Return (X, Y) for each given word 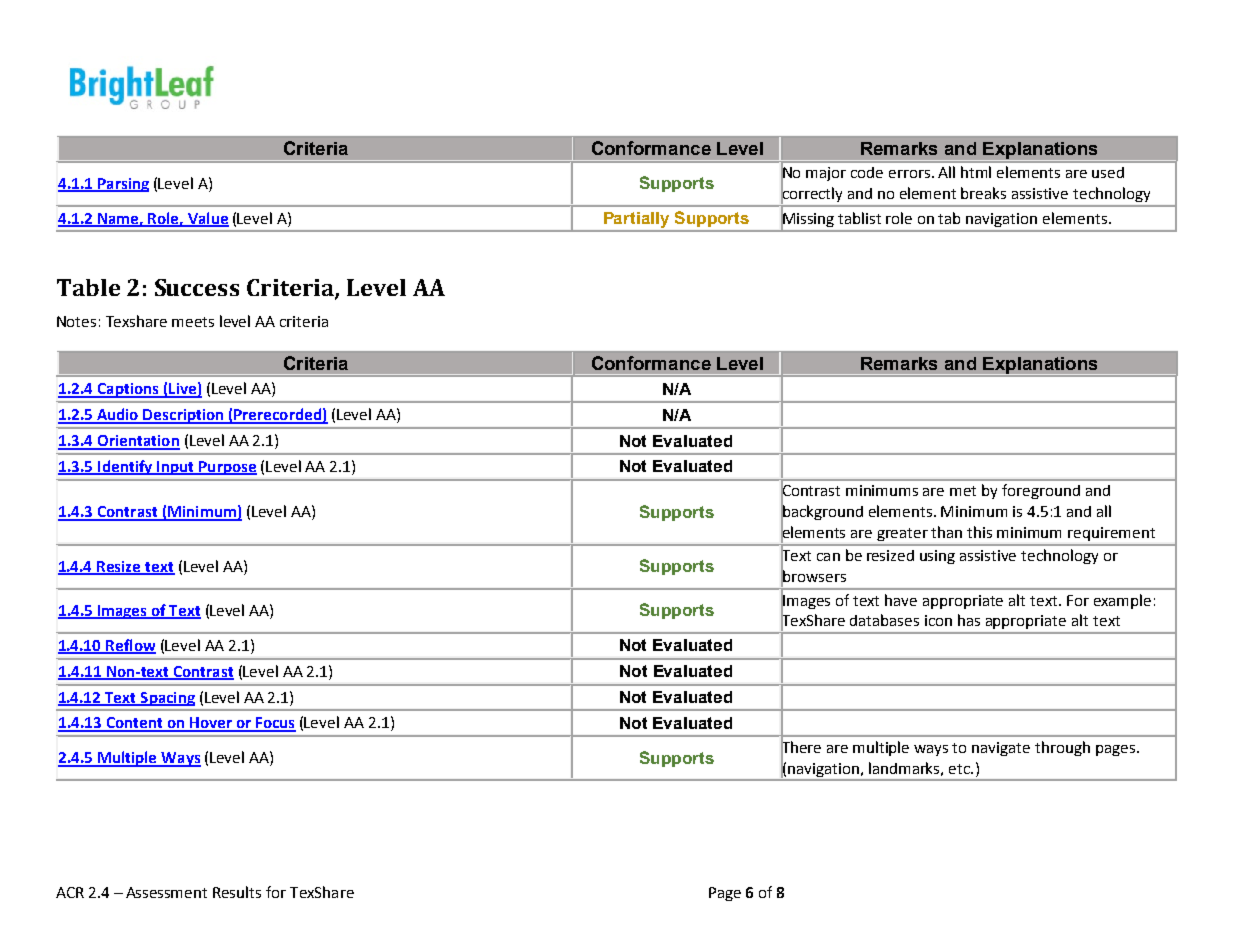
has (969, 620)
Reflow (130, 646)
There (801, 747)
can (828, 557)
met (963, 491)
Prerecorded (278, 415)
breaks (983, 193)
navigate (1001, 749)
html (976, 172)
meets (193, 322)
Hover (211, 724)
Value (207, 219)
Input (175, 468)
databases (884, 620)
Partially (636, 220)
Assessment (166, 892)
